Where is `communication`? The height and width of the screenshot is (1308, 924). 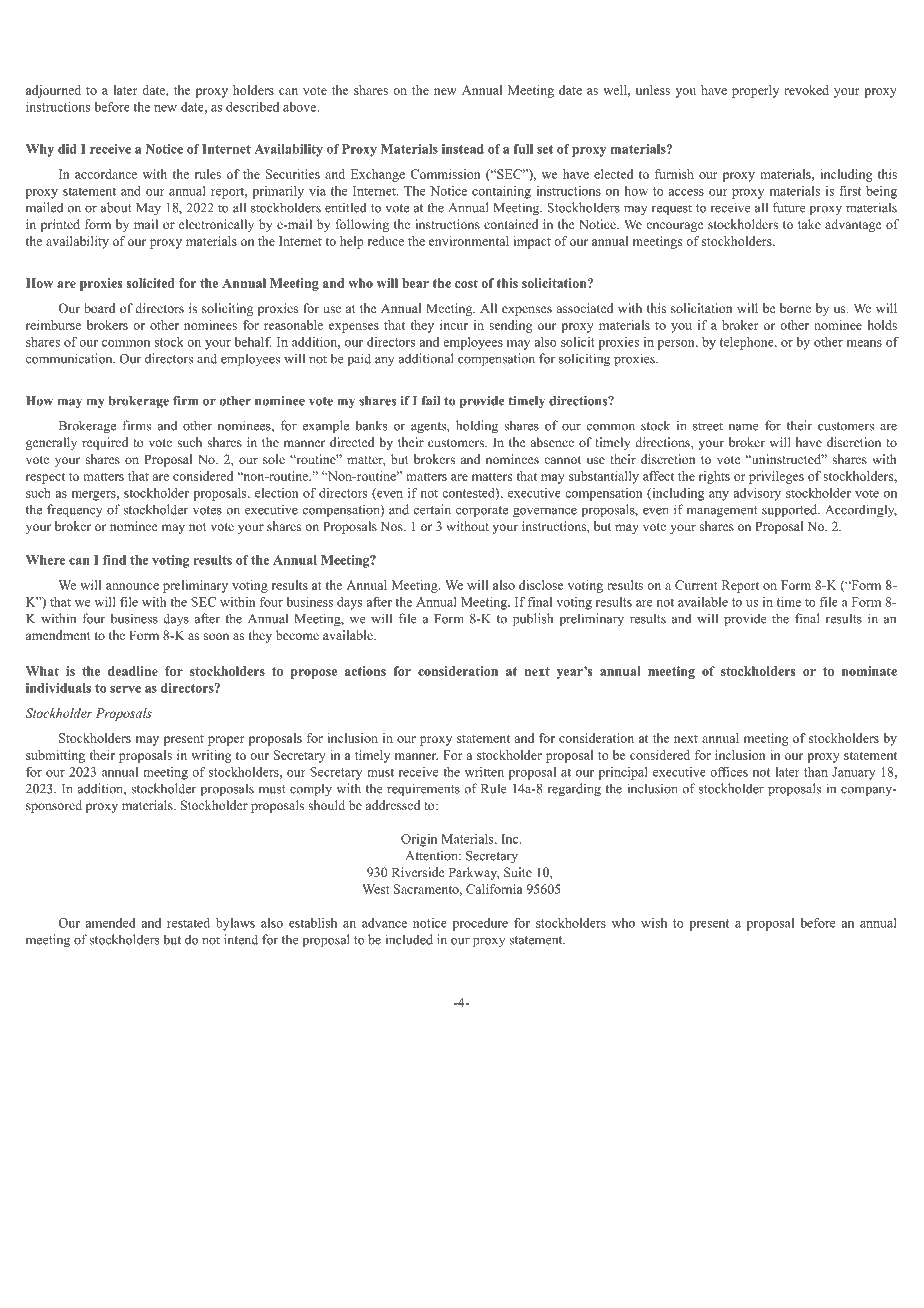 communication is located at coordinates (70, 358).
